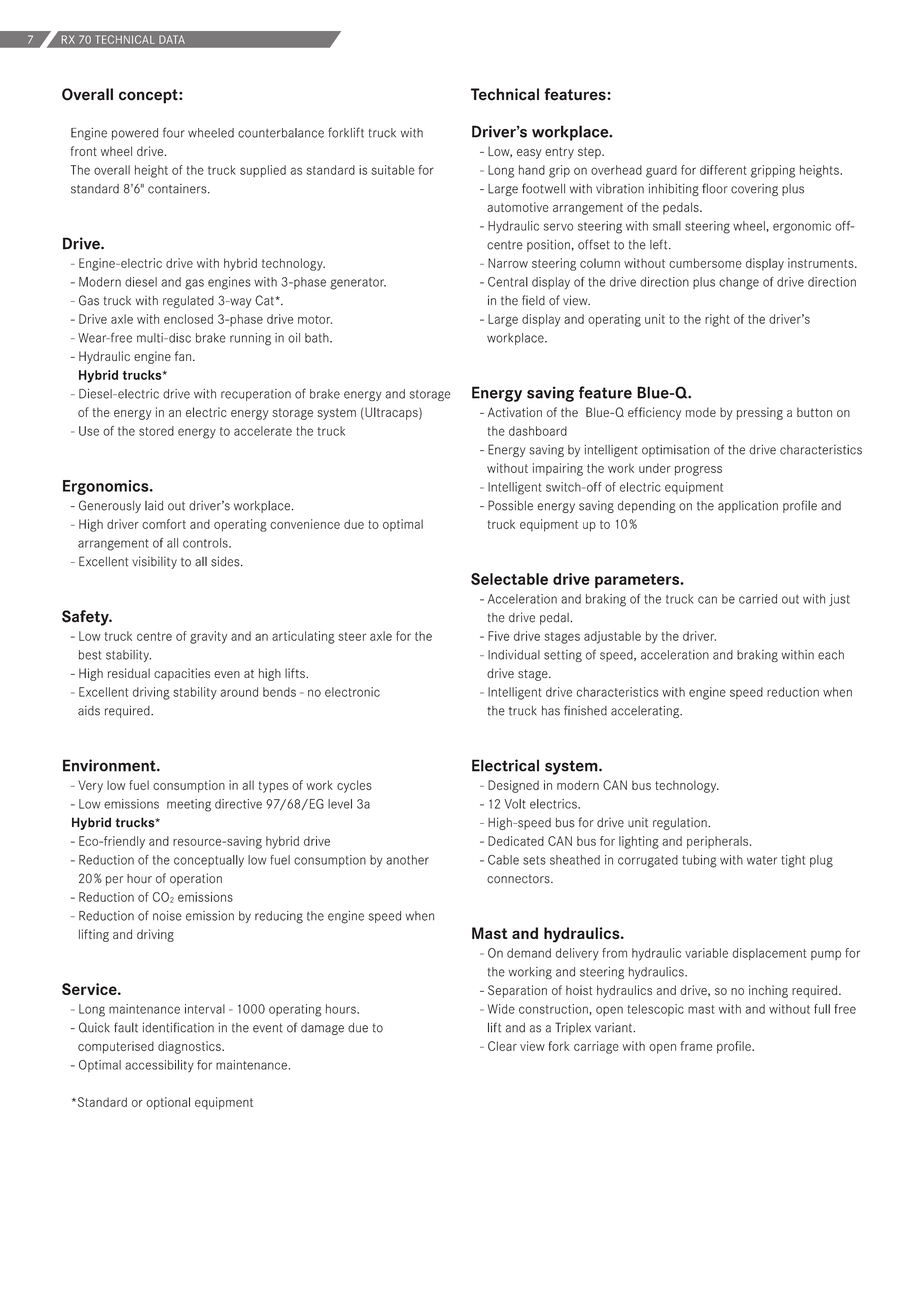 The height and width of the screenshot is (1308, 924). What do you see at coordinates (502, 1046) in the screenshot?
I see `Clear` at bounding box center [502, 1046].
